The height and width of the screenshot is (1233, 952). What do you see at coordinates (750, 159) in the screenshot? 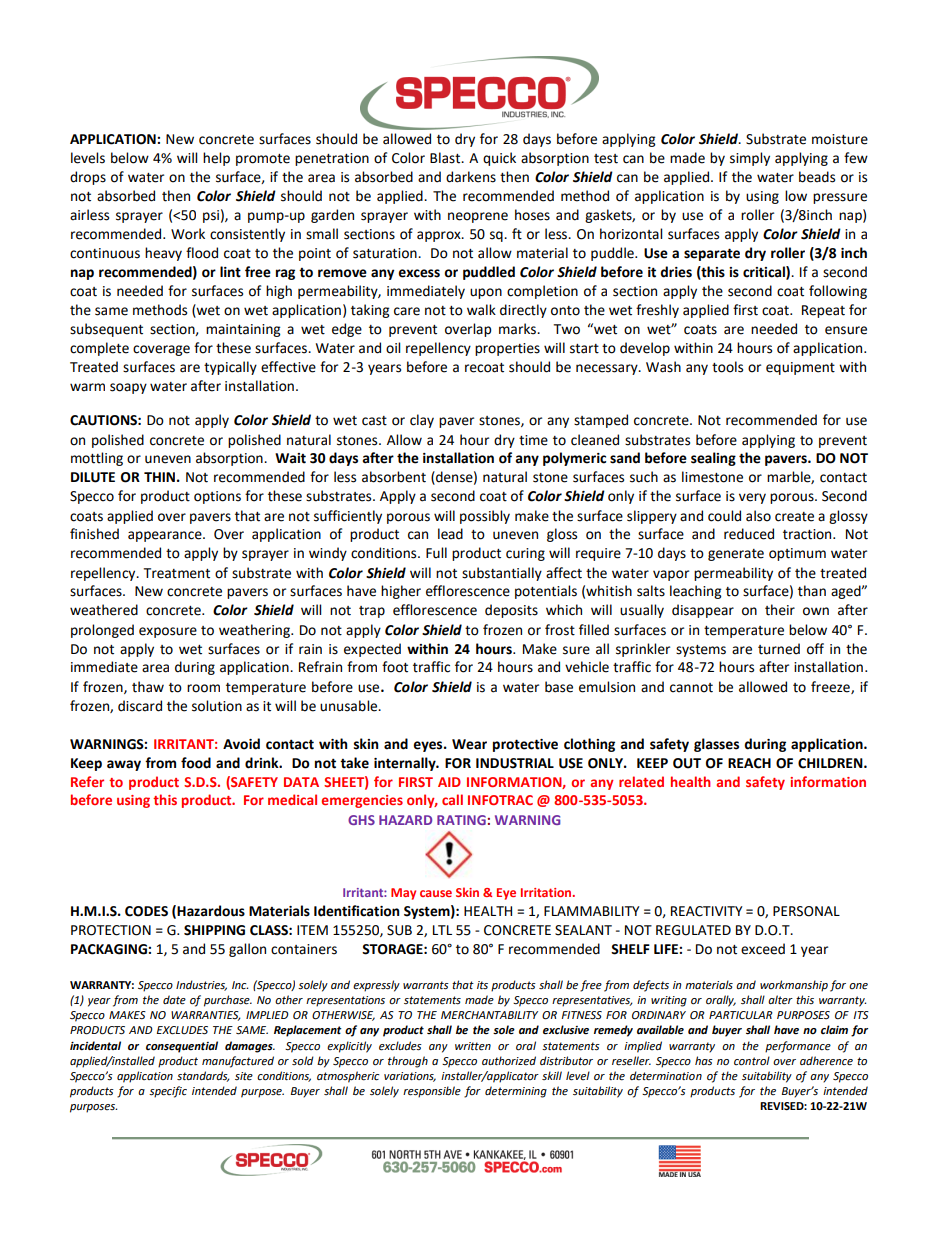
I see `simply` at bounding box center [750, 159].
